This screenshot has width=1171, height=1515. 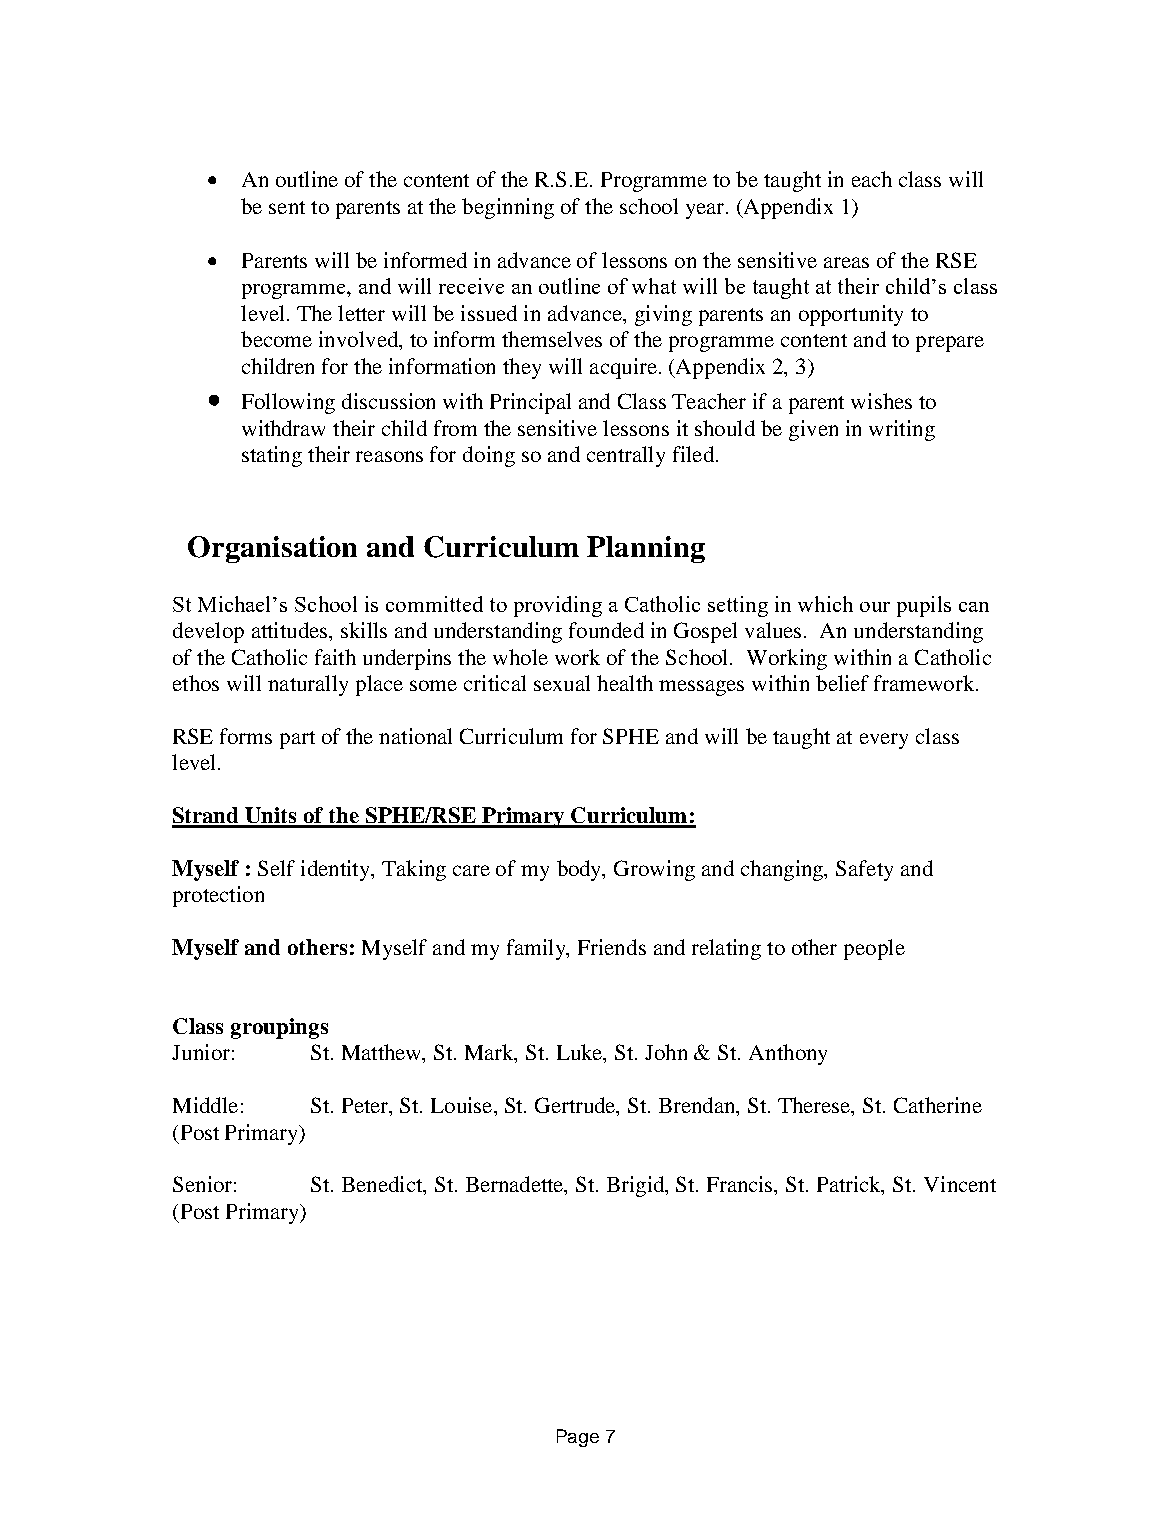 What do you see at coordinates (578, 1438) in the screenshot?
I see `Page` at bounding box center [578, 1438].
